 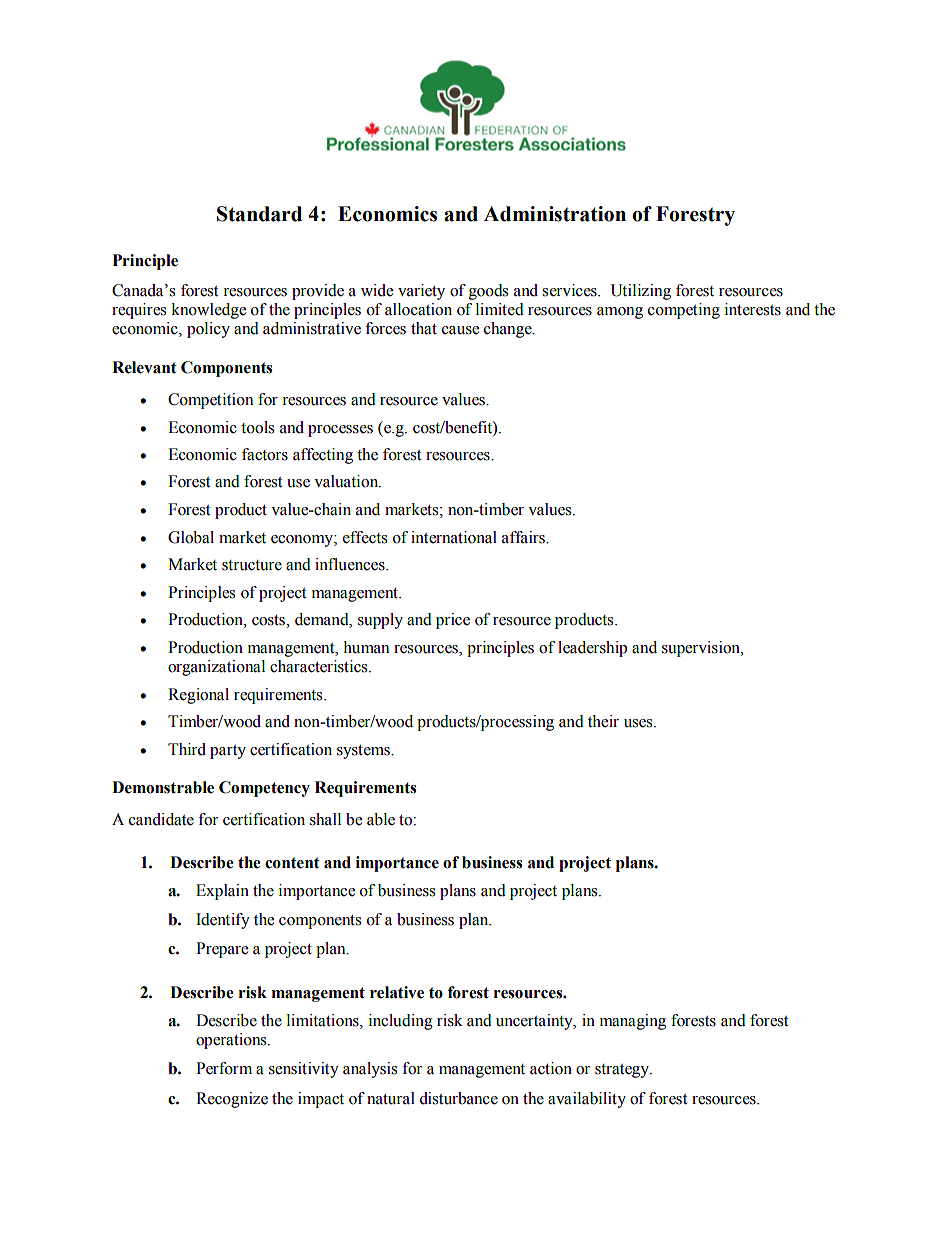 What do you see at coordinates (702, 649) in the screenshot?
I see `supervision` at bounding box center [702, 649].
